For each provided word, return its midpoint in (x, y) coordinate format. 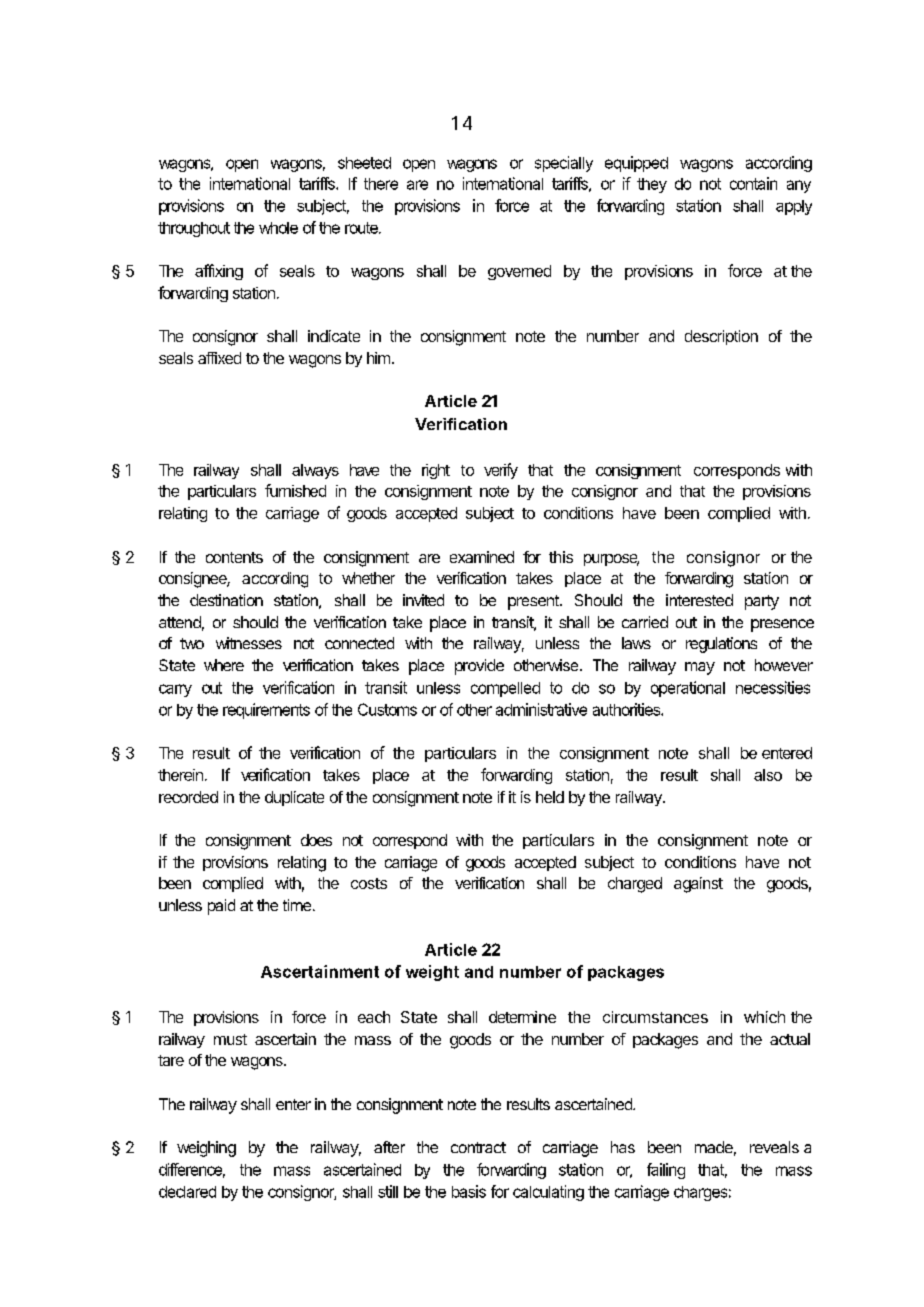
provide (479, 667)
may (700, 668)
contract (478, 1147)
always (315, 471)
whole (278, 228)
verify (501, 471)
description (721, 337)
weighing (206, 1149)
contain (753, 183)
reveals (774, 1147)
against (698, 885)
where (224, 665)
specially (564, 164)
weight (432, 973)
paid (221, 907)
